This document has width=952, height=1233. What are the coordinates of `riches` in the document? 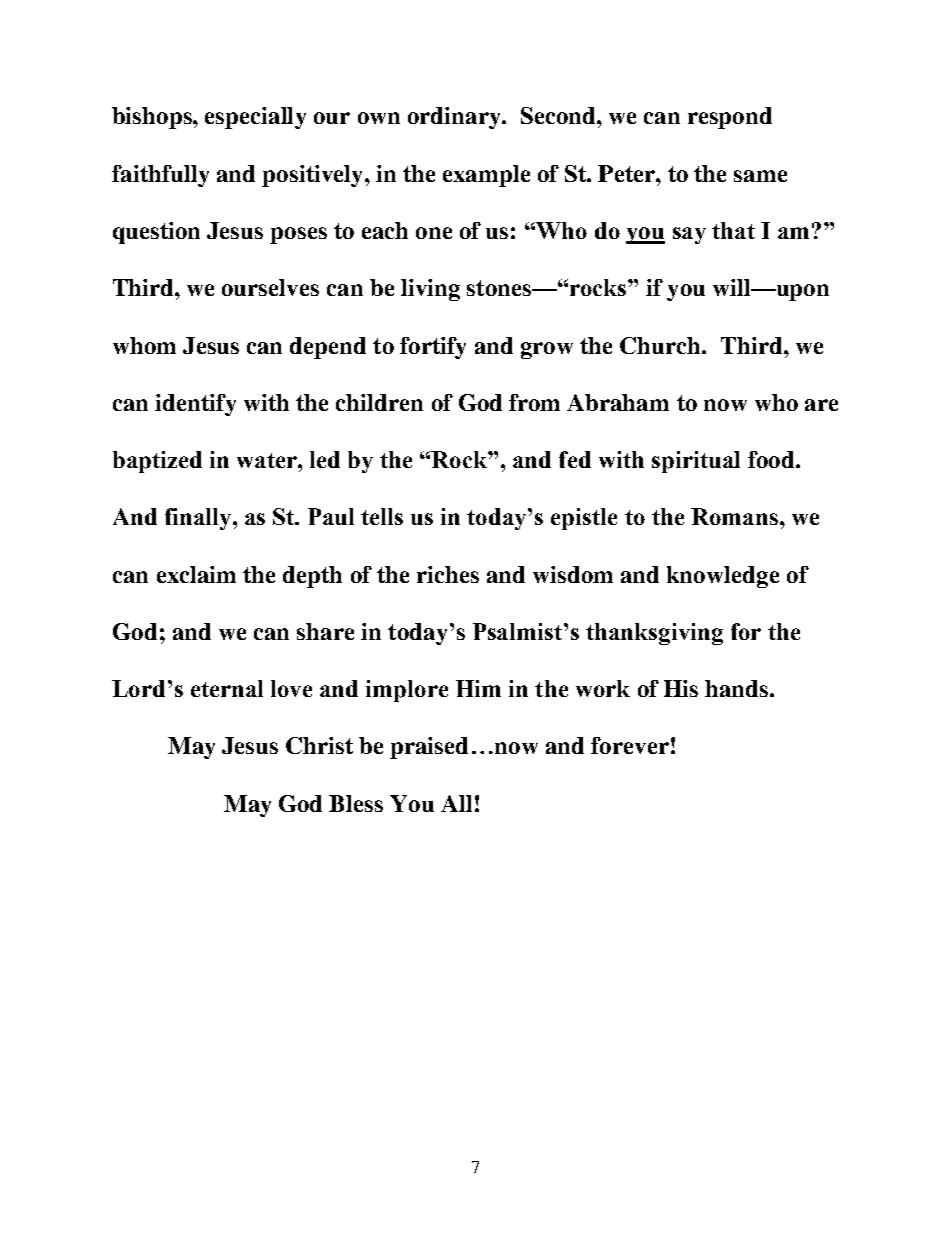 It's located at (448, 574).
